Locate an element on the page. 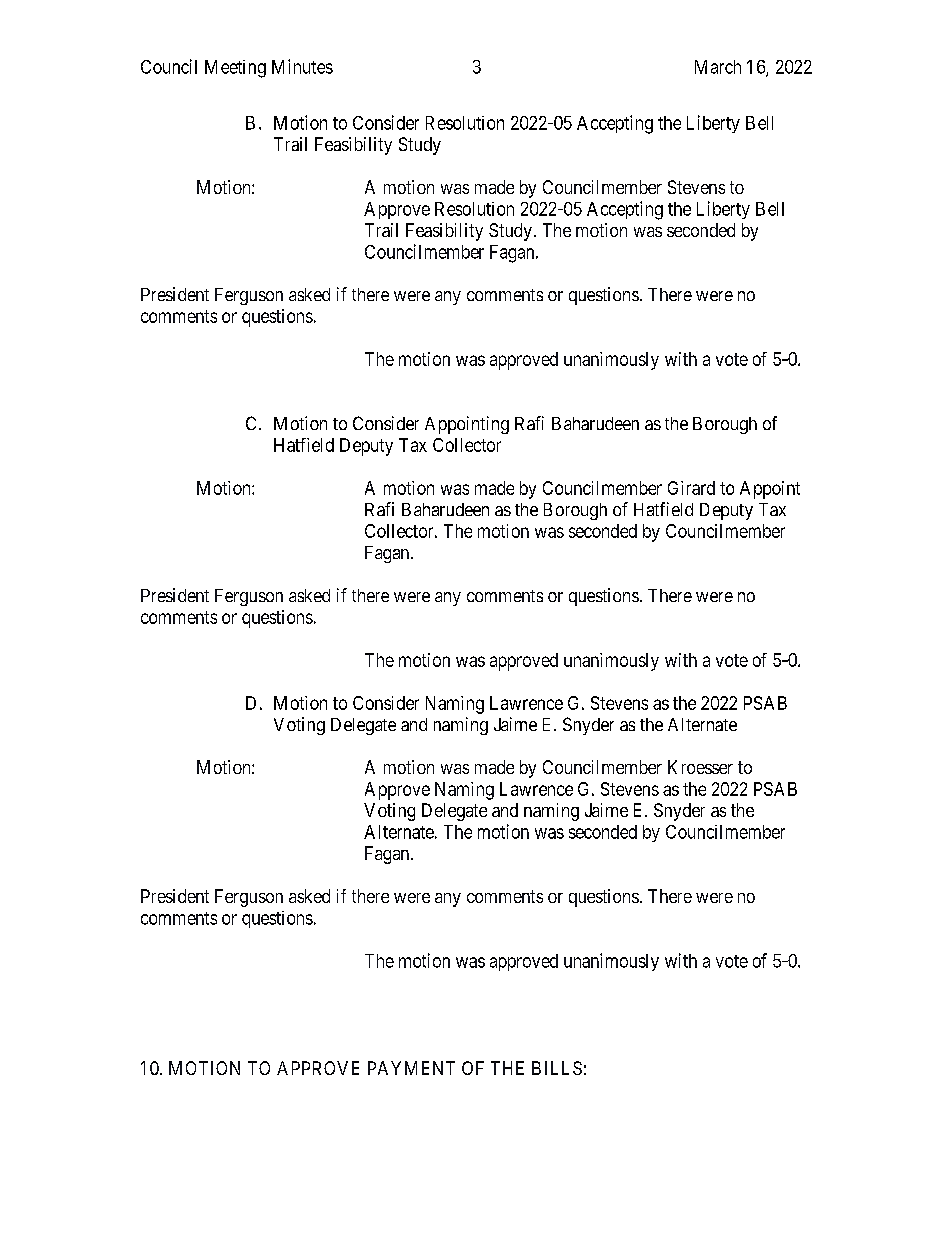 The height and width of the document is (1233, 952). Meeting is located at coordinates (235, 69).
